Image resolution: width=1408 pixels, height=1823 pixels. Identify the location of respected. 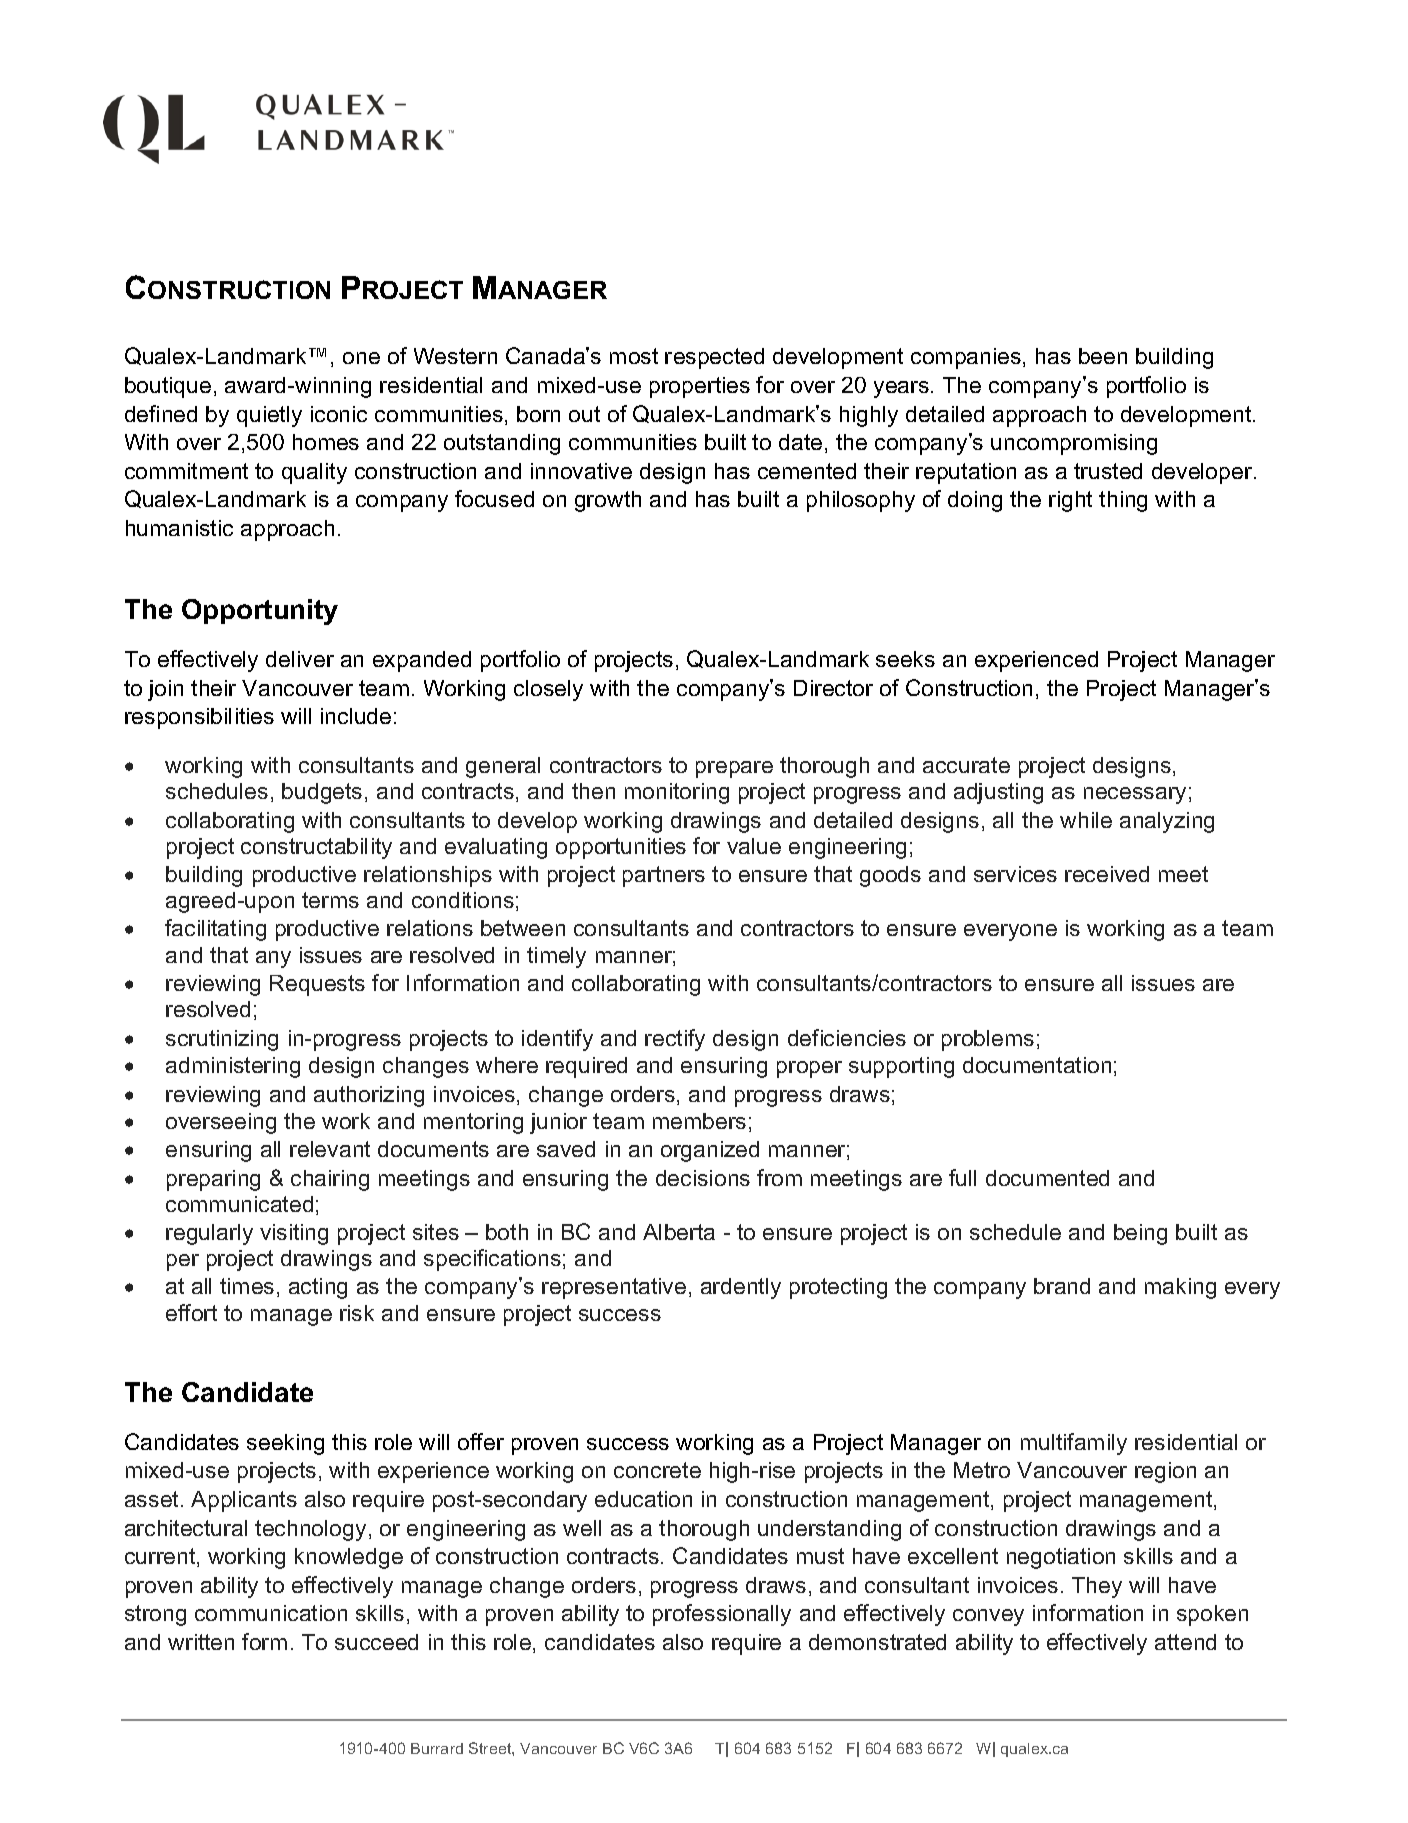
(714, 358).
